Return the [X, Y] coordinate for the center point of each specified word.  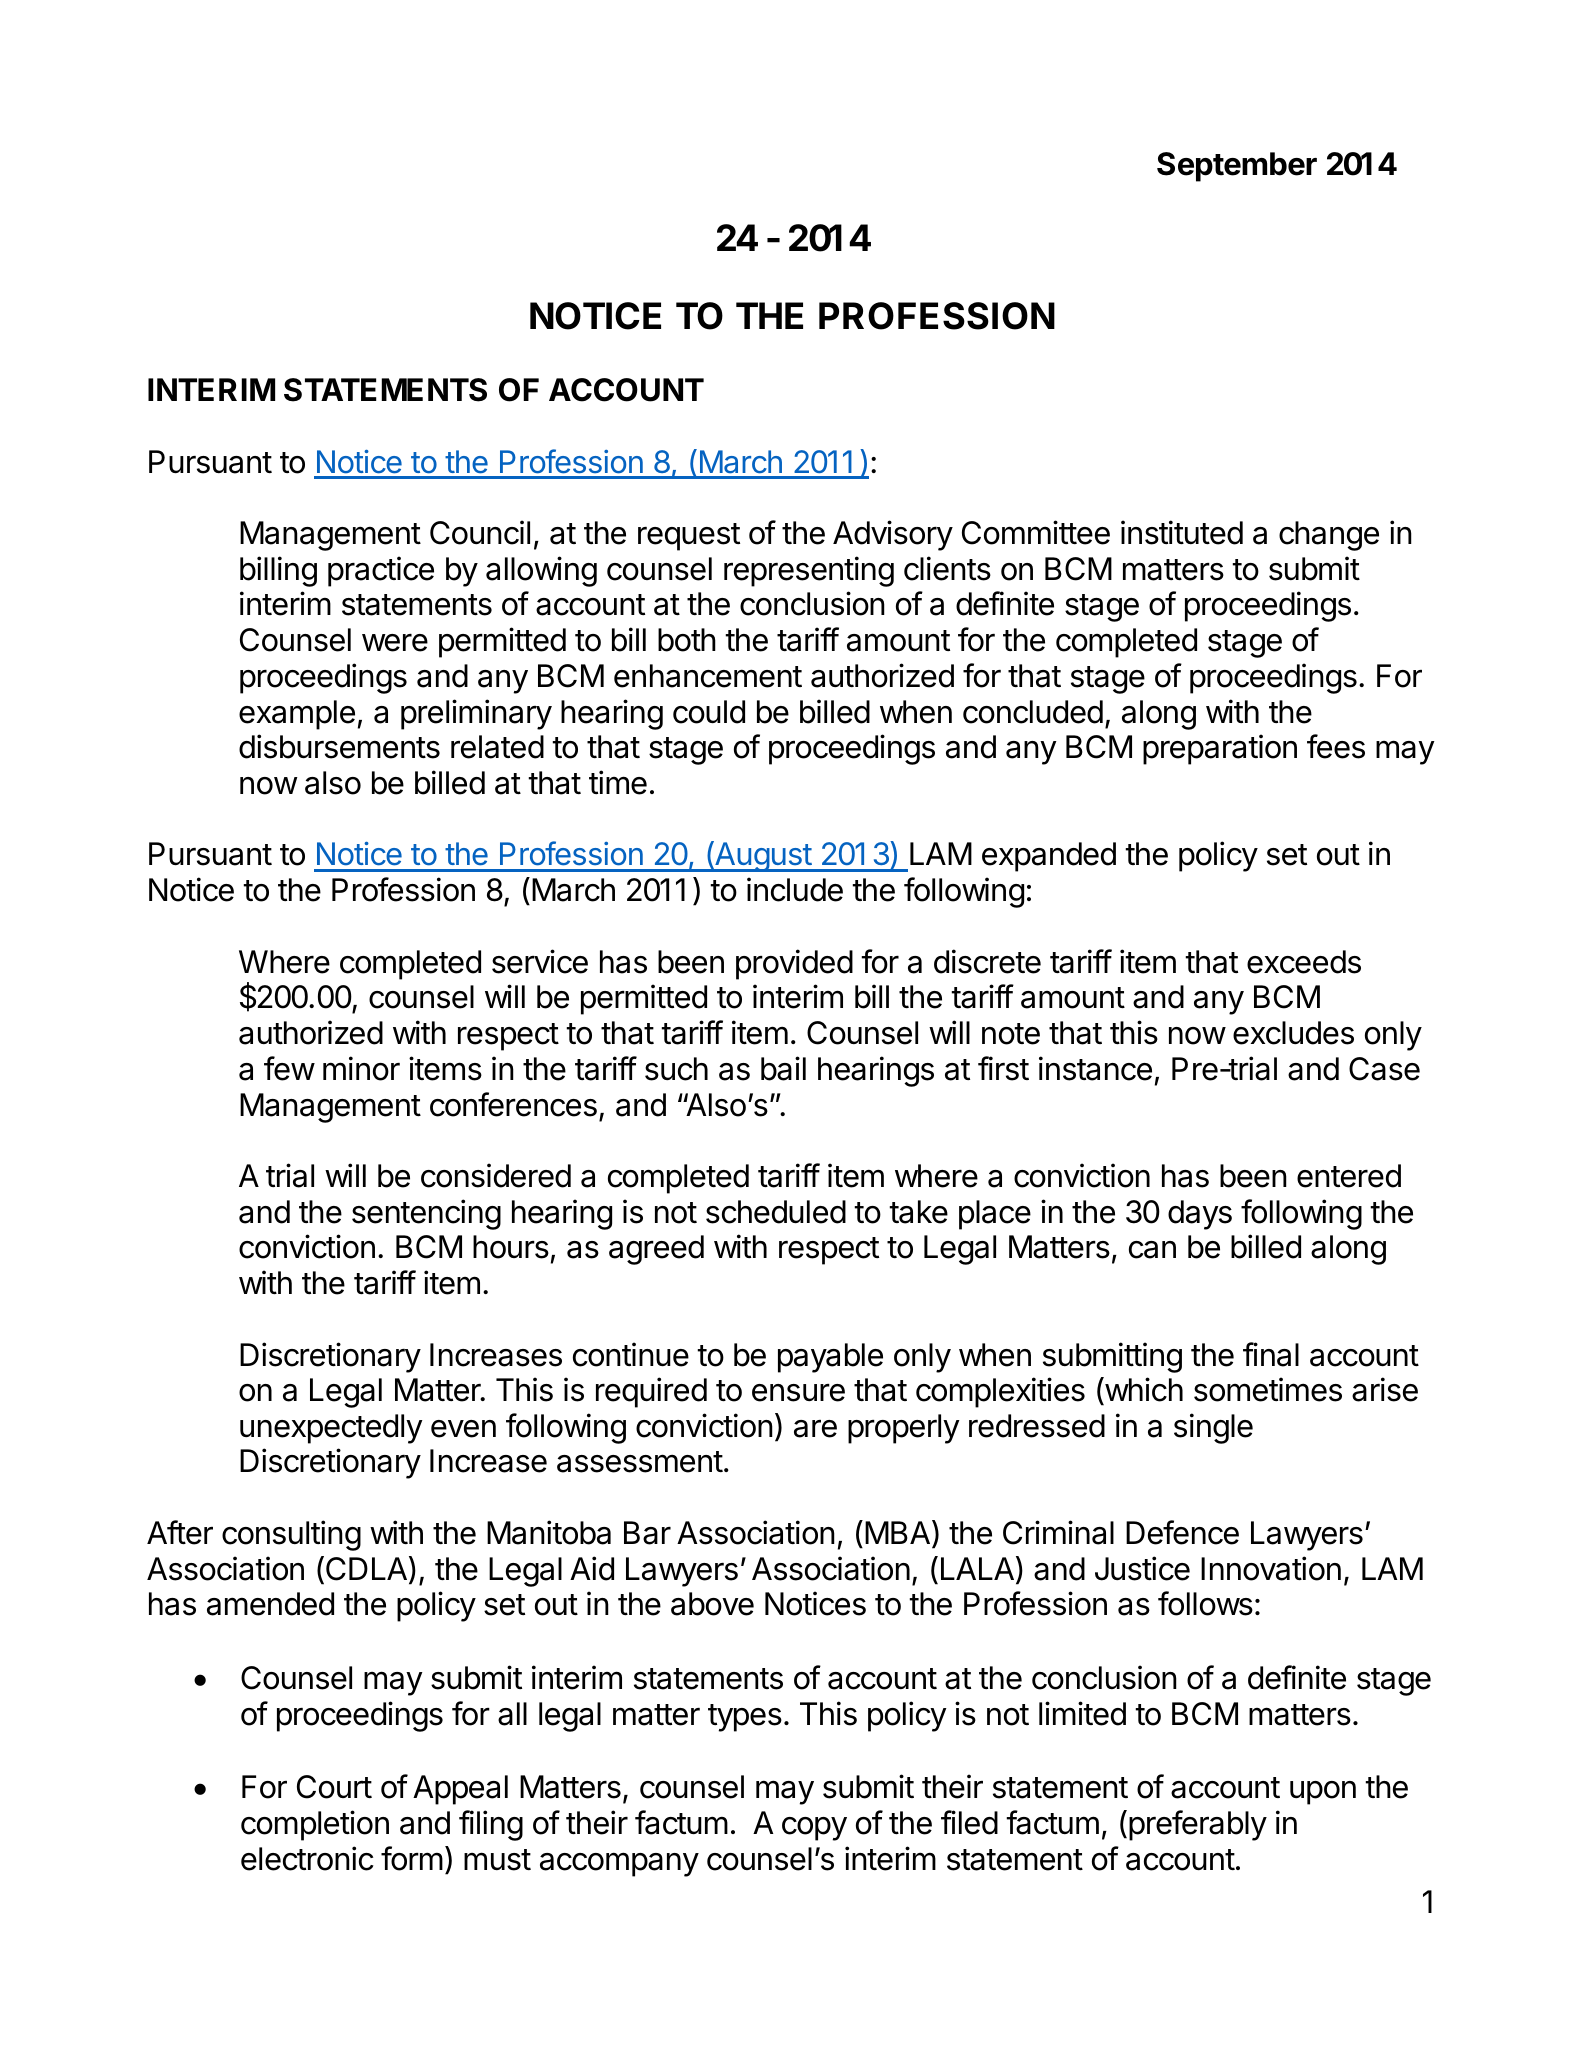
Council [480, 532]
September [1237, 167]
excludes [1293, 1033]
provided [794, 964]
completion [315, 1825]
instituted [1182, 532]
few [289, 1068]
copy [814, 1829]
